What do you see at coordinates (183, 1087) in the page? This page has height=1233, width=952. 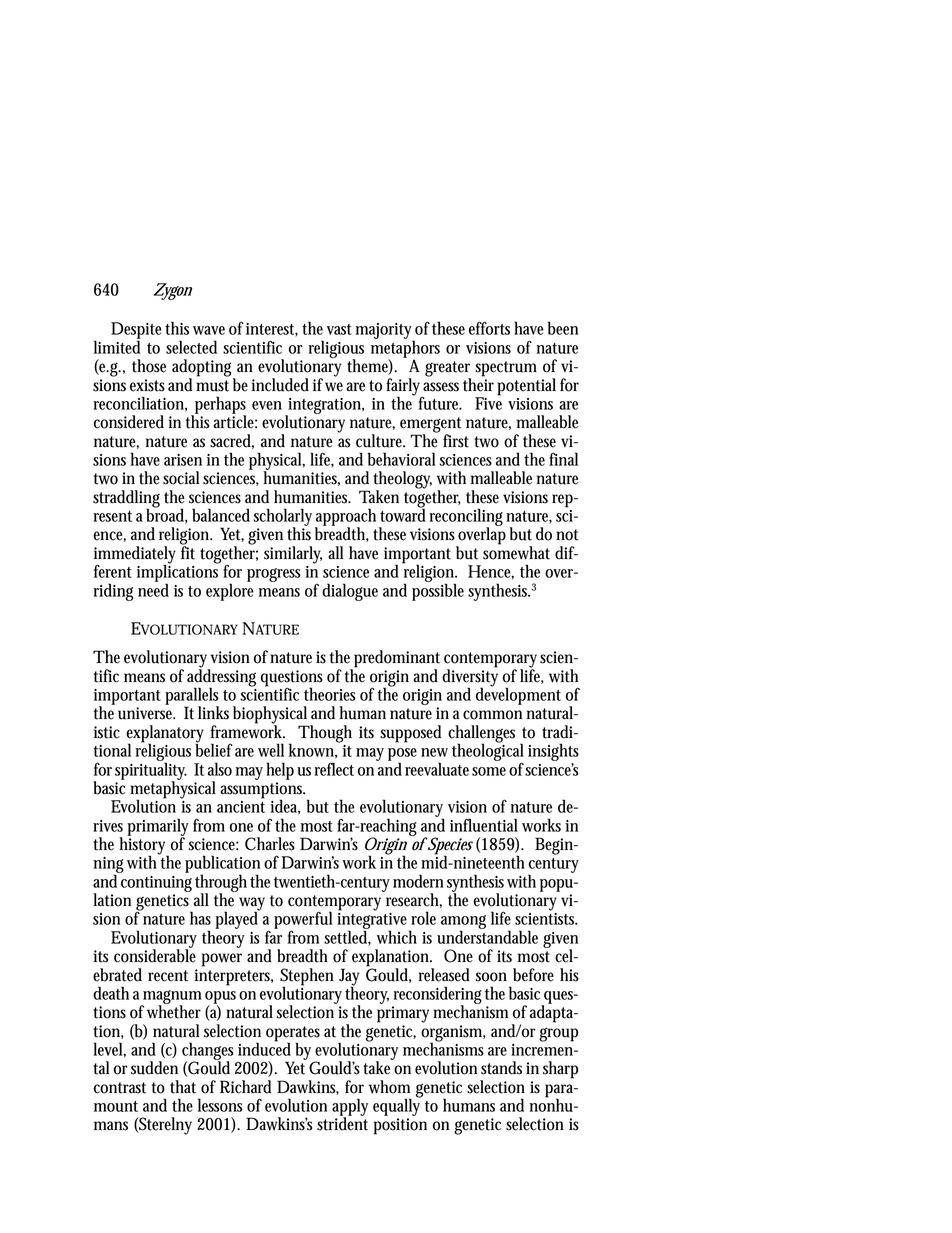 I see `that` at bounding box center [183, 1087].
